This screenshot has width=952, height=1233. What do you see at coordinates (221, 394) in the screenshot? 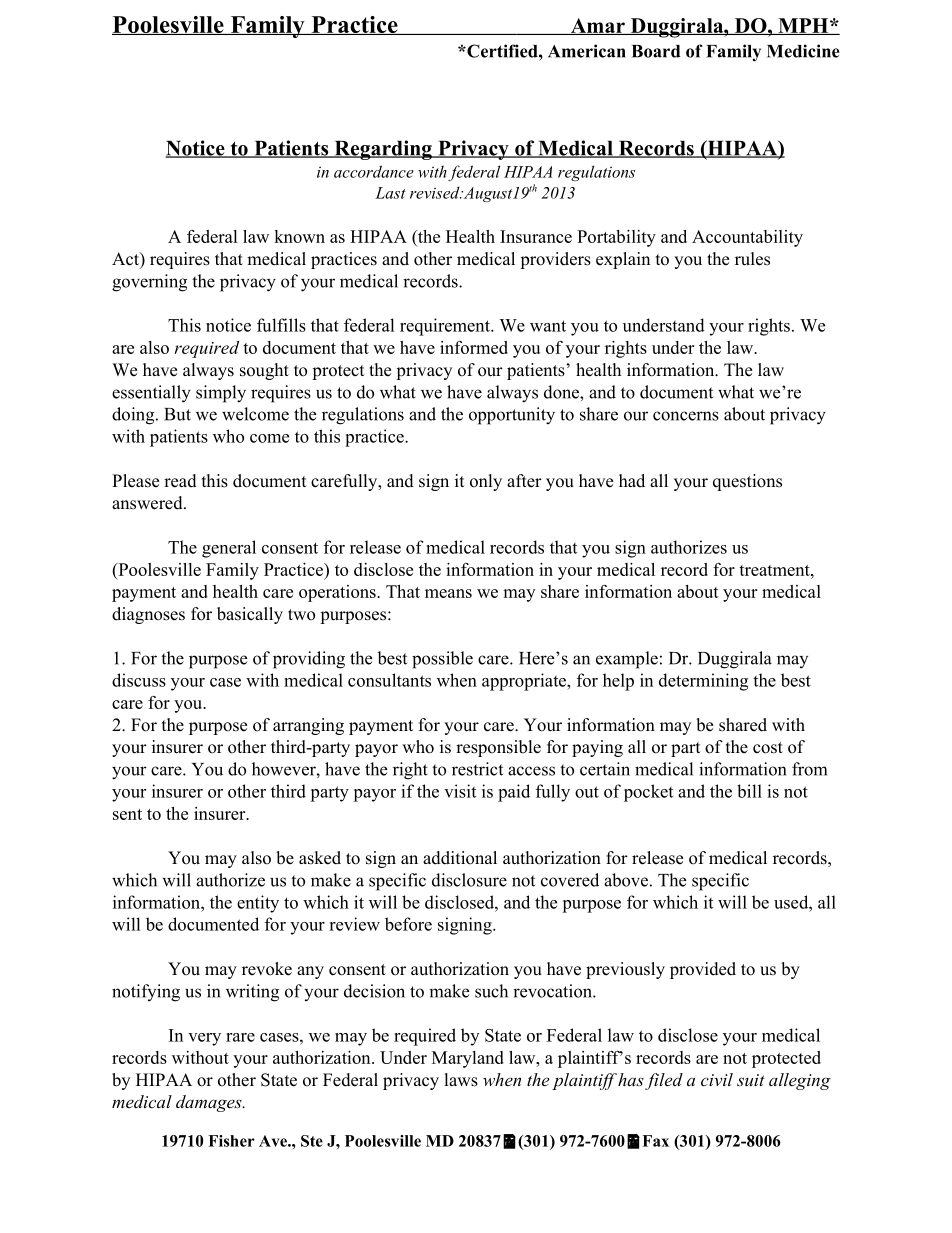
I see `simply` at bounding box center [221, 394].
